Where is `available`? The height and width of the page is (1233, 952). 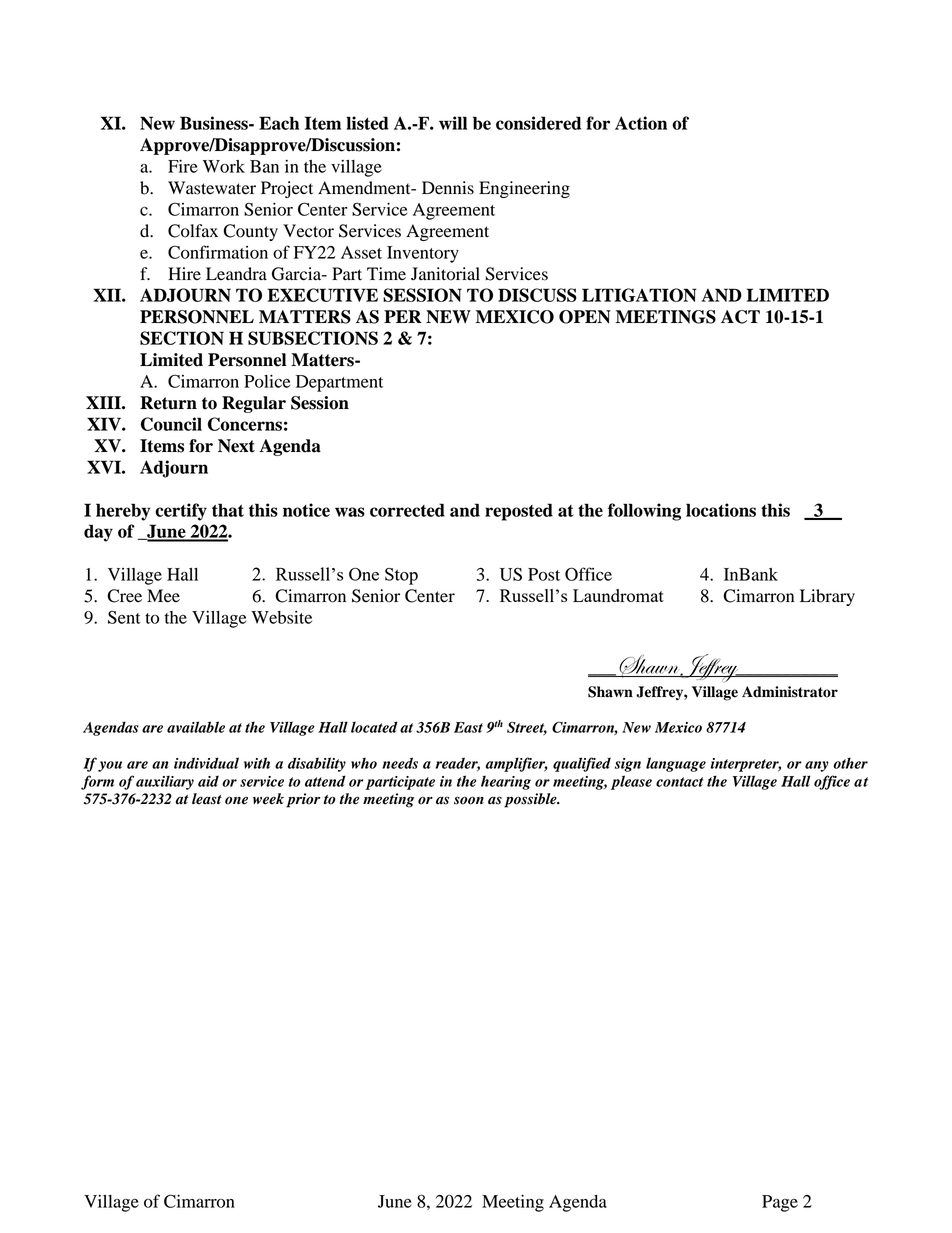
available is located at coordinates (196, 727).
